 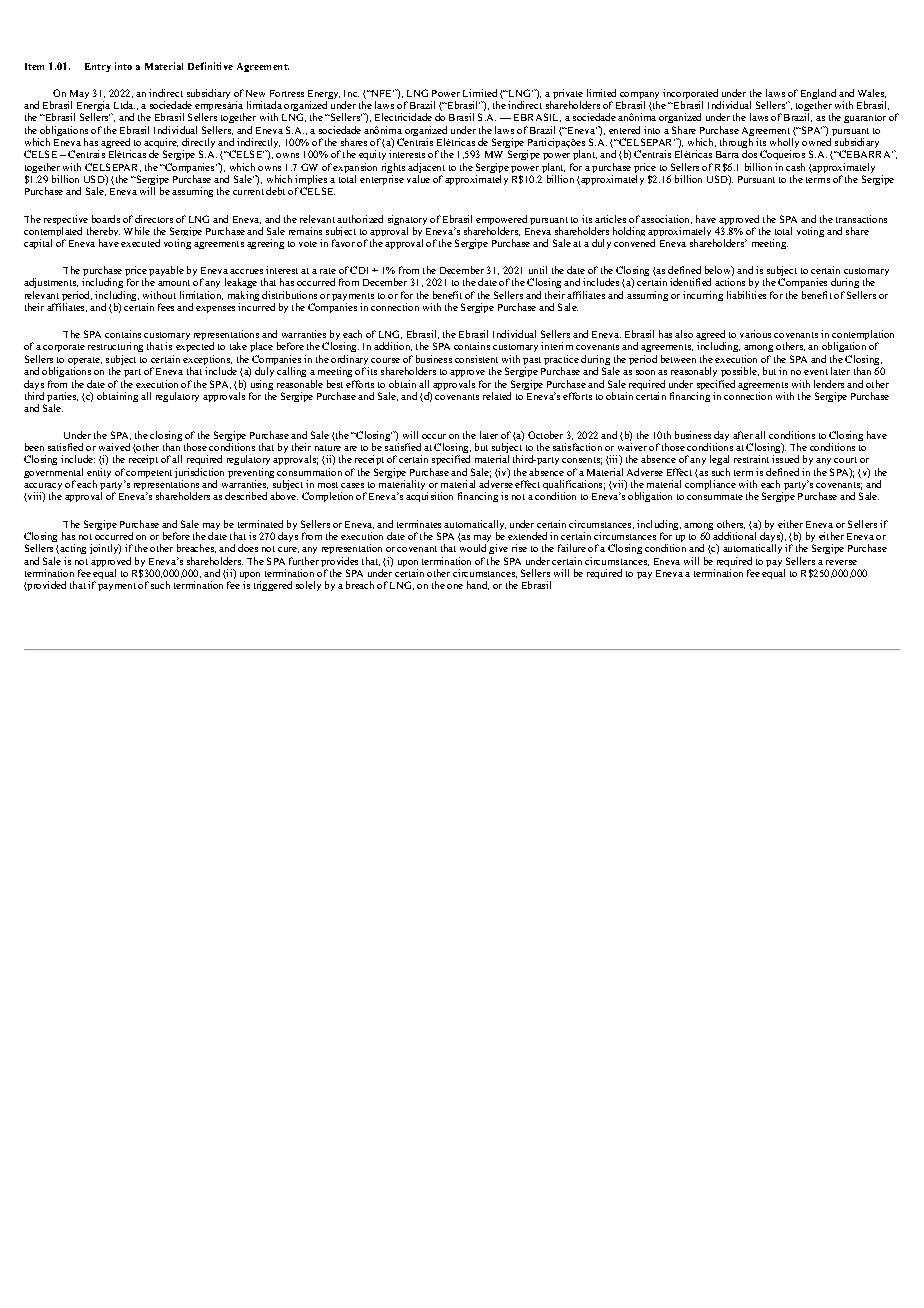 I want to click on England, so click(x=818, y=94).
